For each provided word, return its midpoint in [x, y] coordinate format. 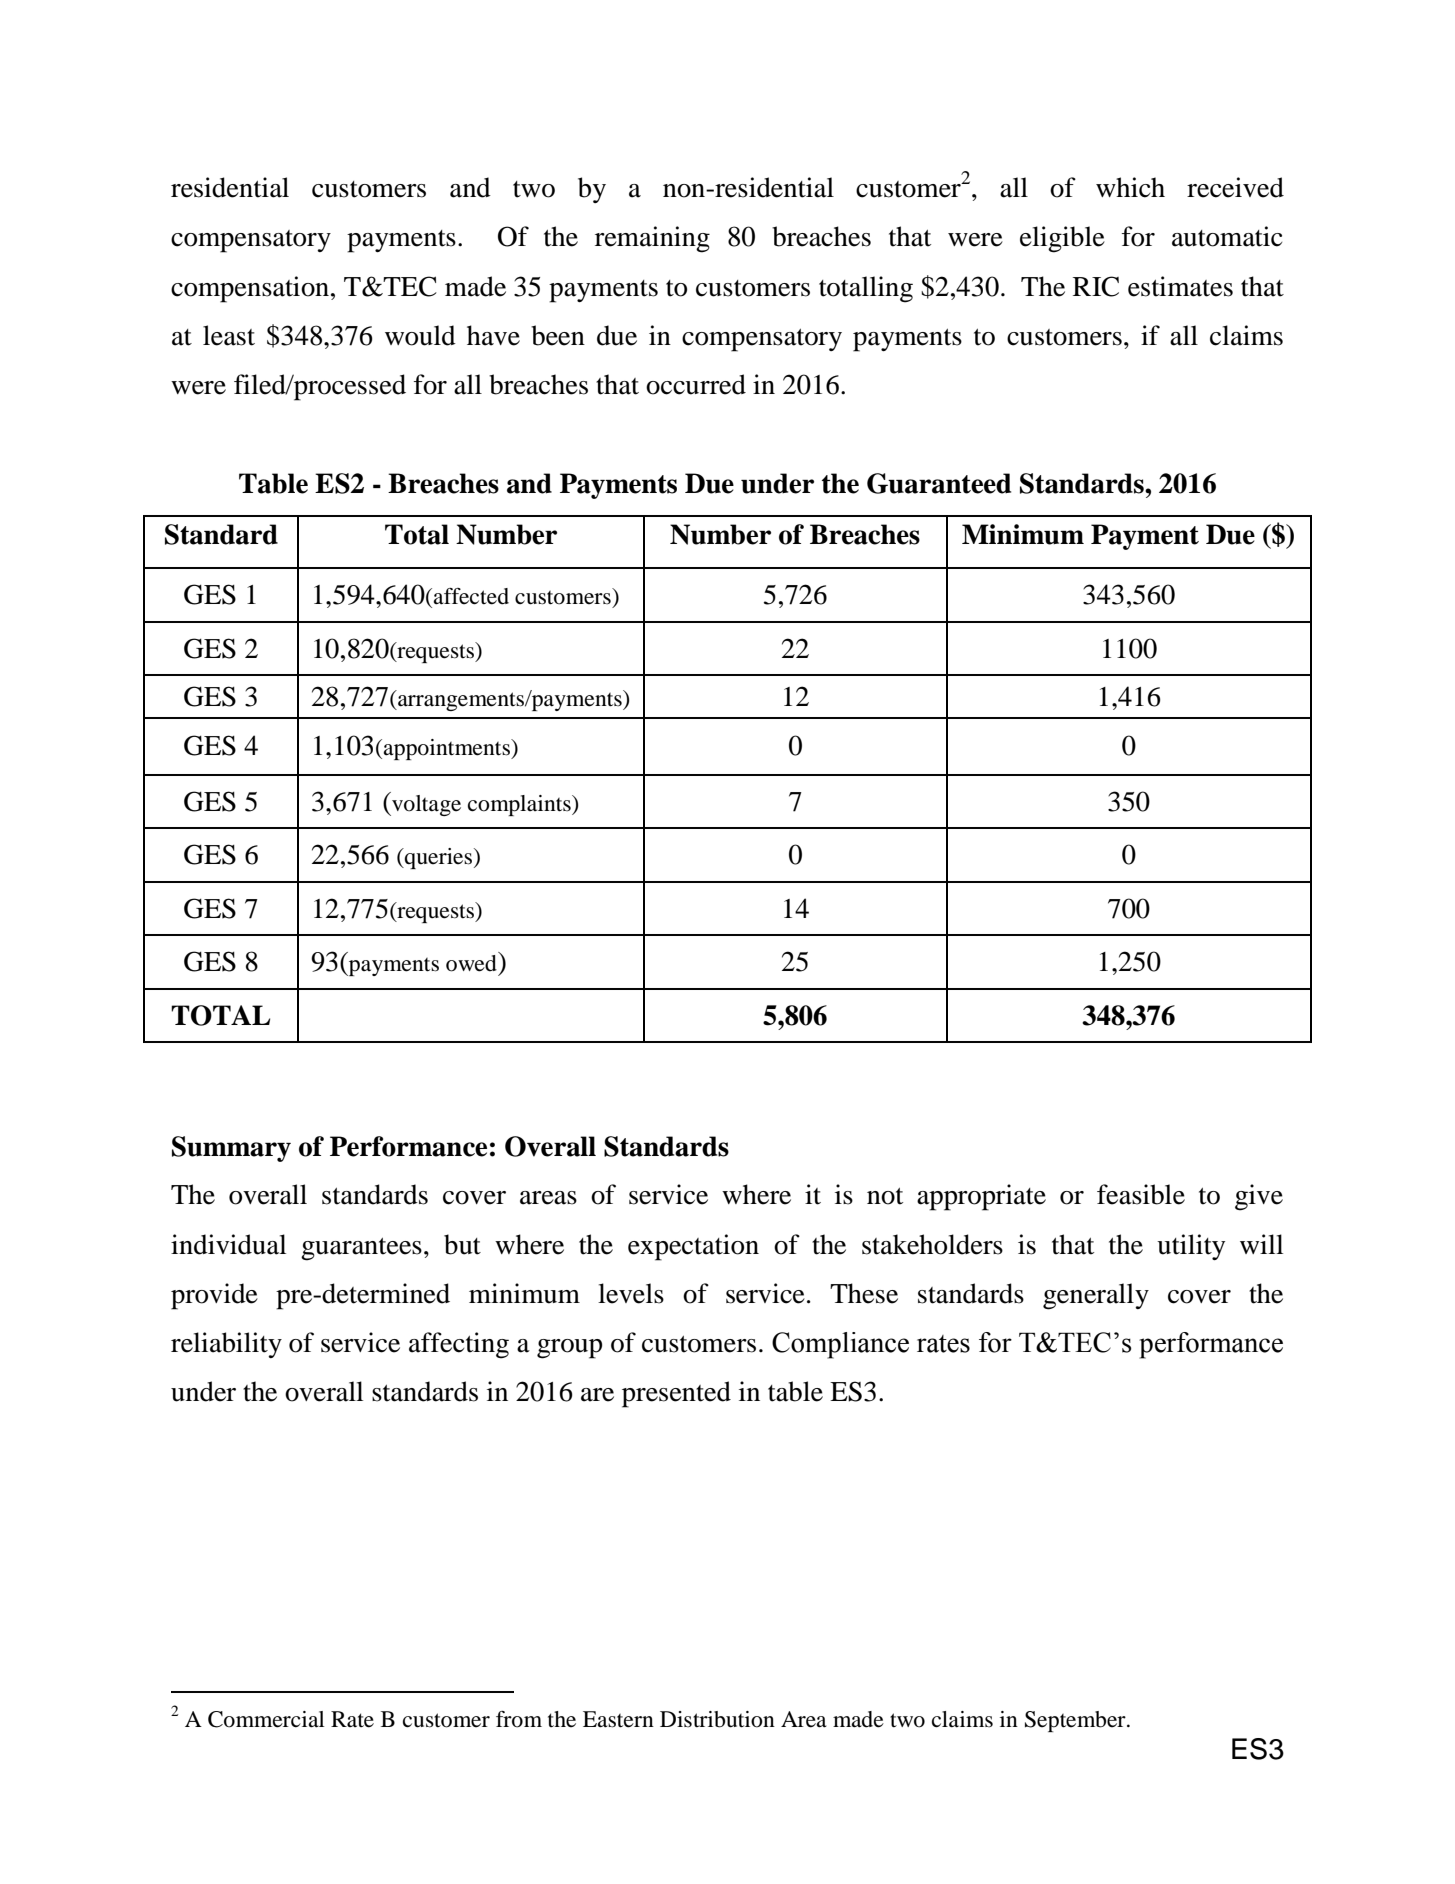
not [885, 1196]
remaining [652, 239]
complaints [520, 805]
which [1130, 187]
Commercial [266, 1719]
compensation [251, 289]
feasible [1141, 1194]
